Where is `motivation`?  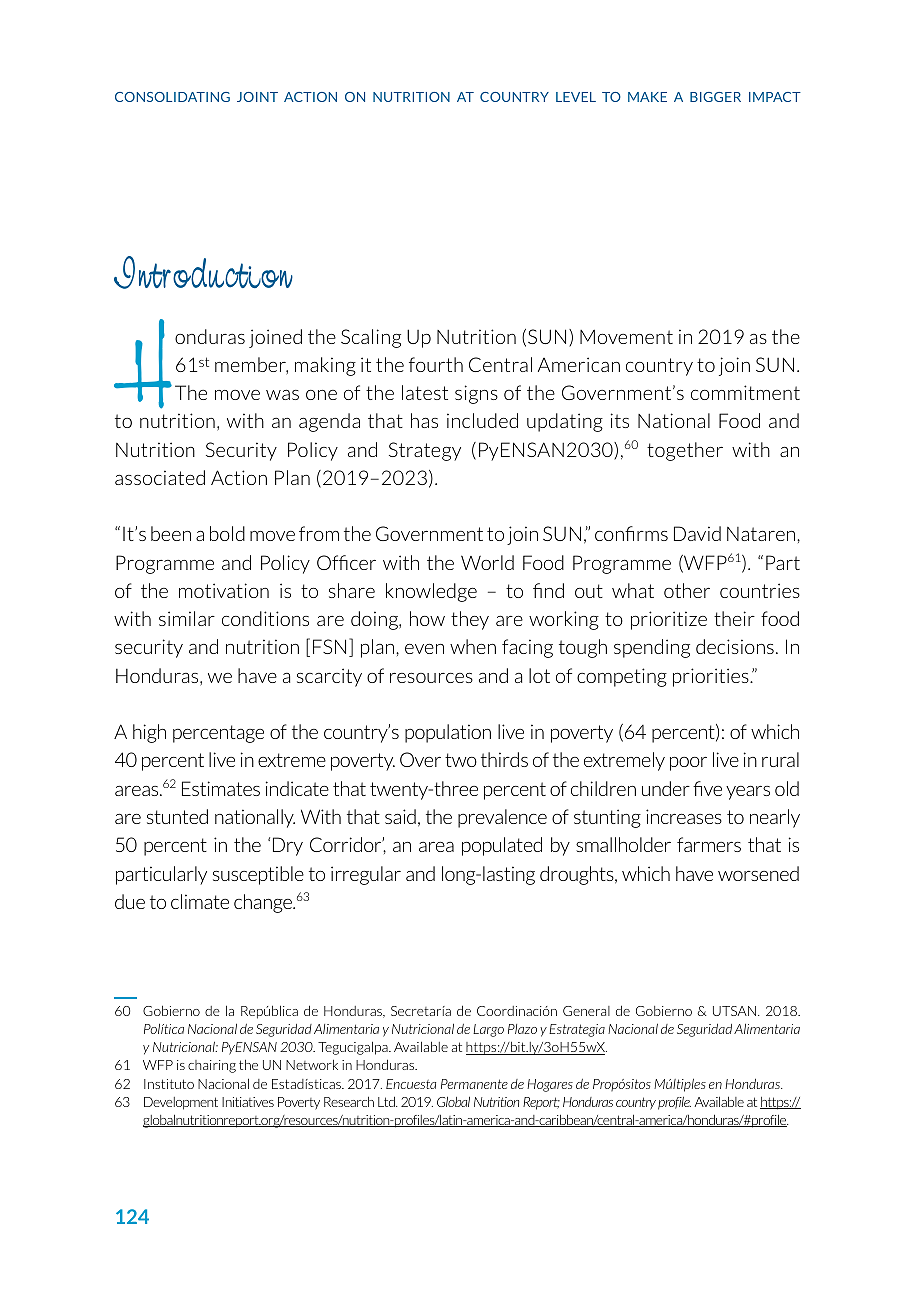
motivation is located at coordinates (224, 590).
